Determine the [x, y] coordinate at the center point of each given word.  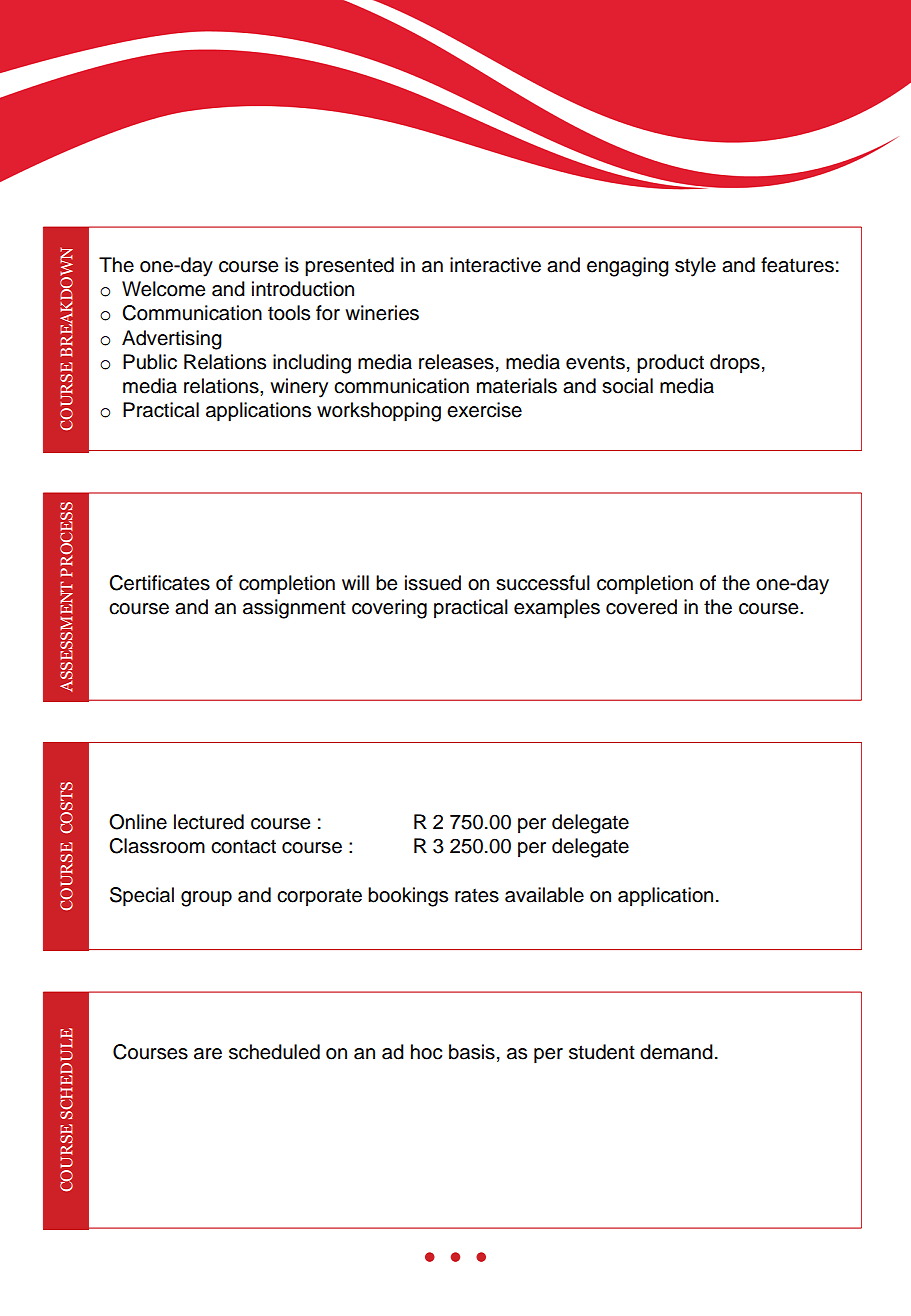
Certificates [159, 583]
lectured [209, 822]
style [695, 267]
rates [477, 896]
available [544, 895]
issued [433, 583]
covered [641, 607]
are [208, 1054]
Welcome [163, 289]
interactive [495, 265]
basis [472, 1052]
